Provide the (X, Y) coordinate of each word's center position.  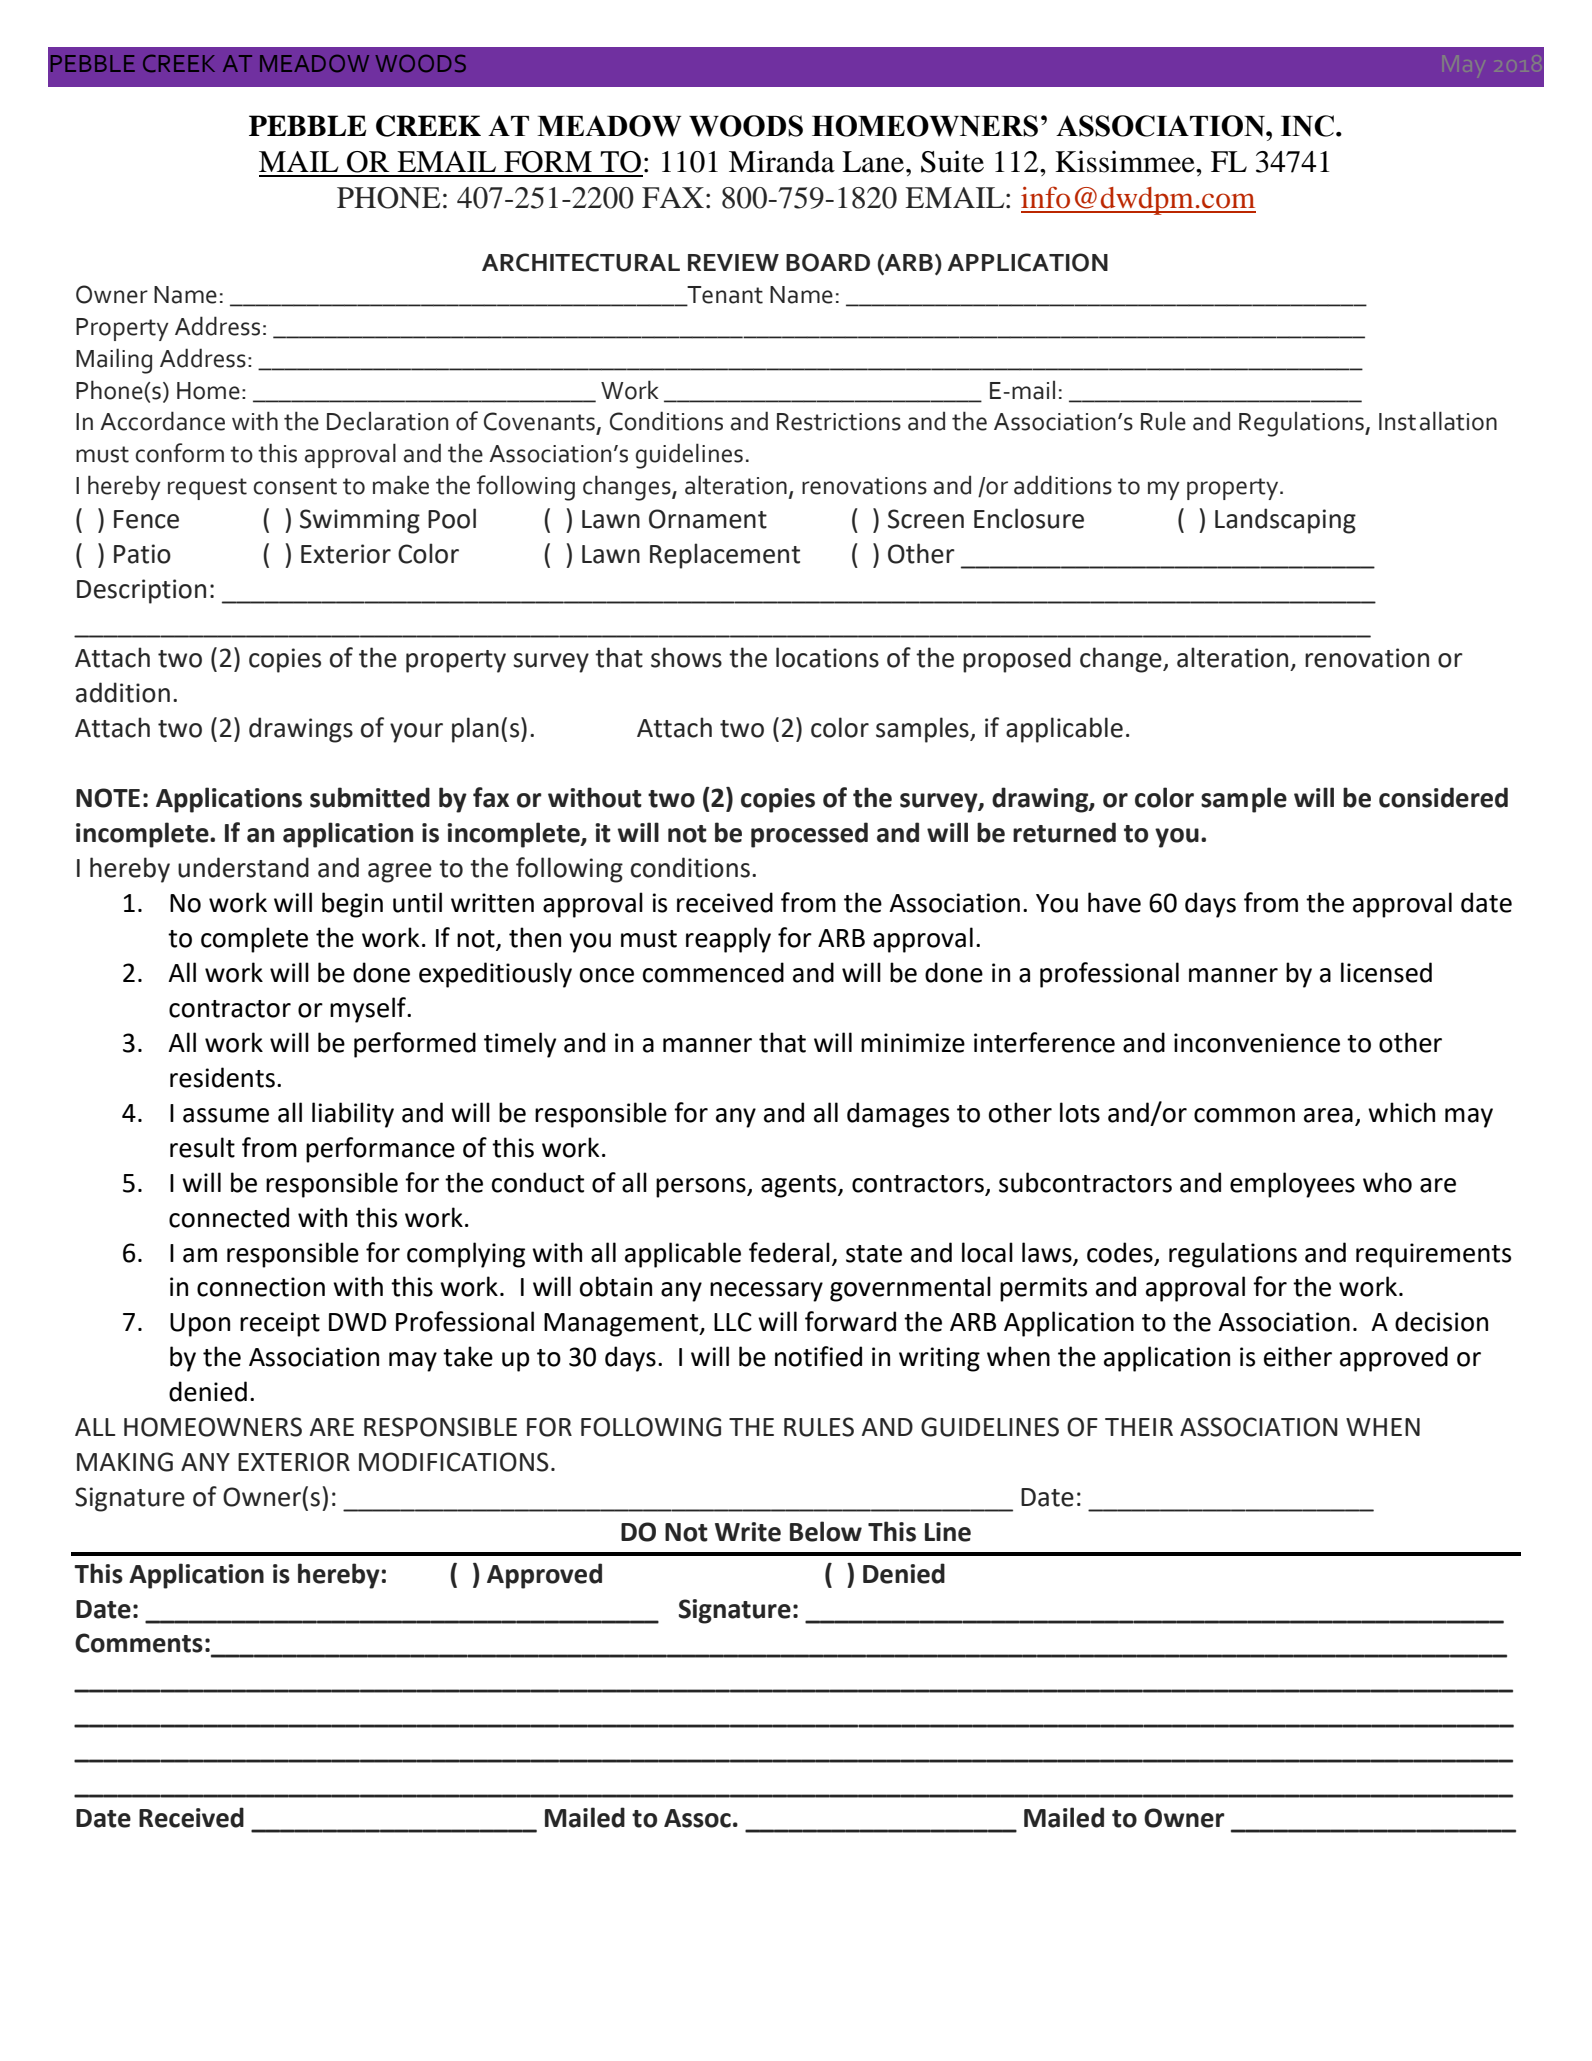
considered (1443, 797)
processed (809, 835)
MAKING (125, 1462)
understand (243, 867)
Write (748, 1532)
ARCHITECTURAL (581, 262)
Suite (952, 161)
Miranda (782, 161)
